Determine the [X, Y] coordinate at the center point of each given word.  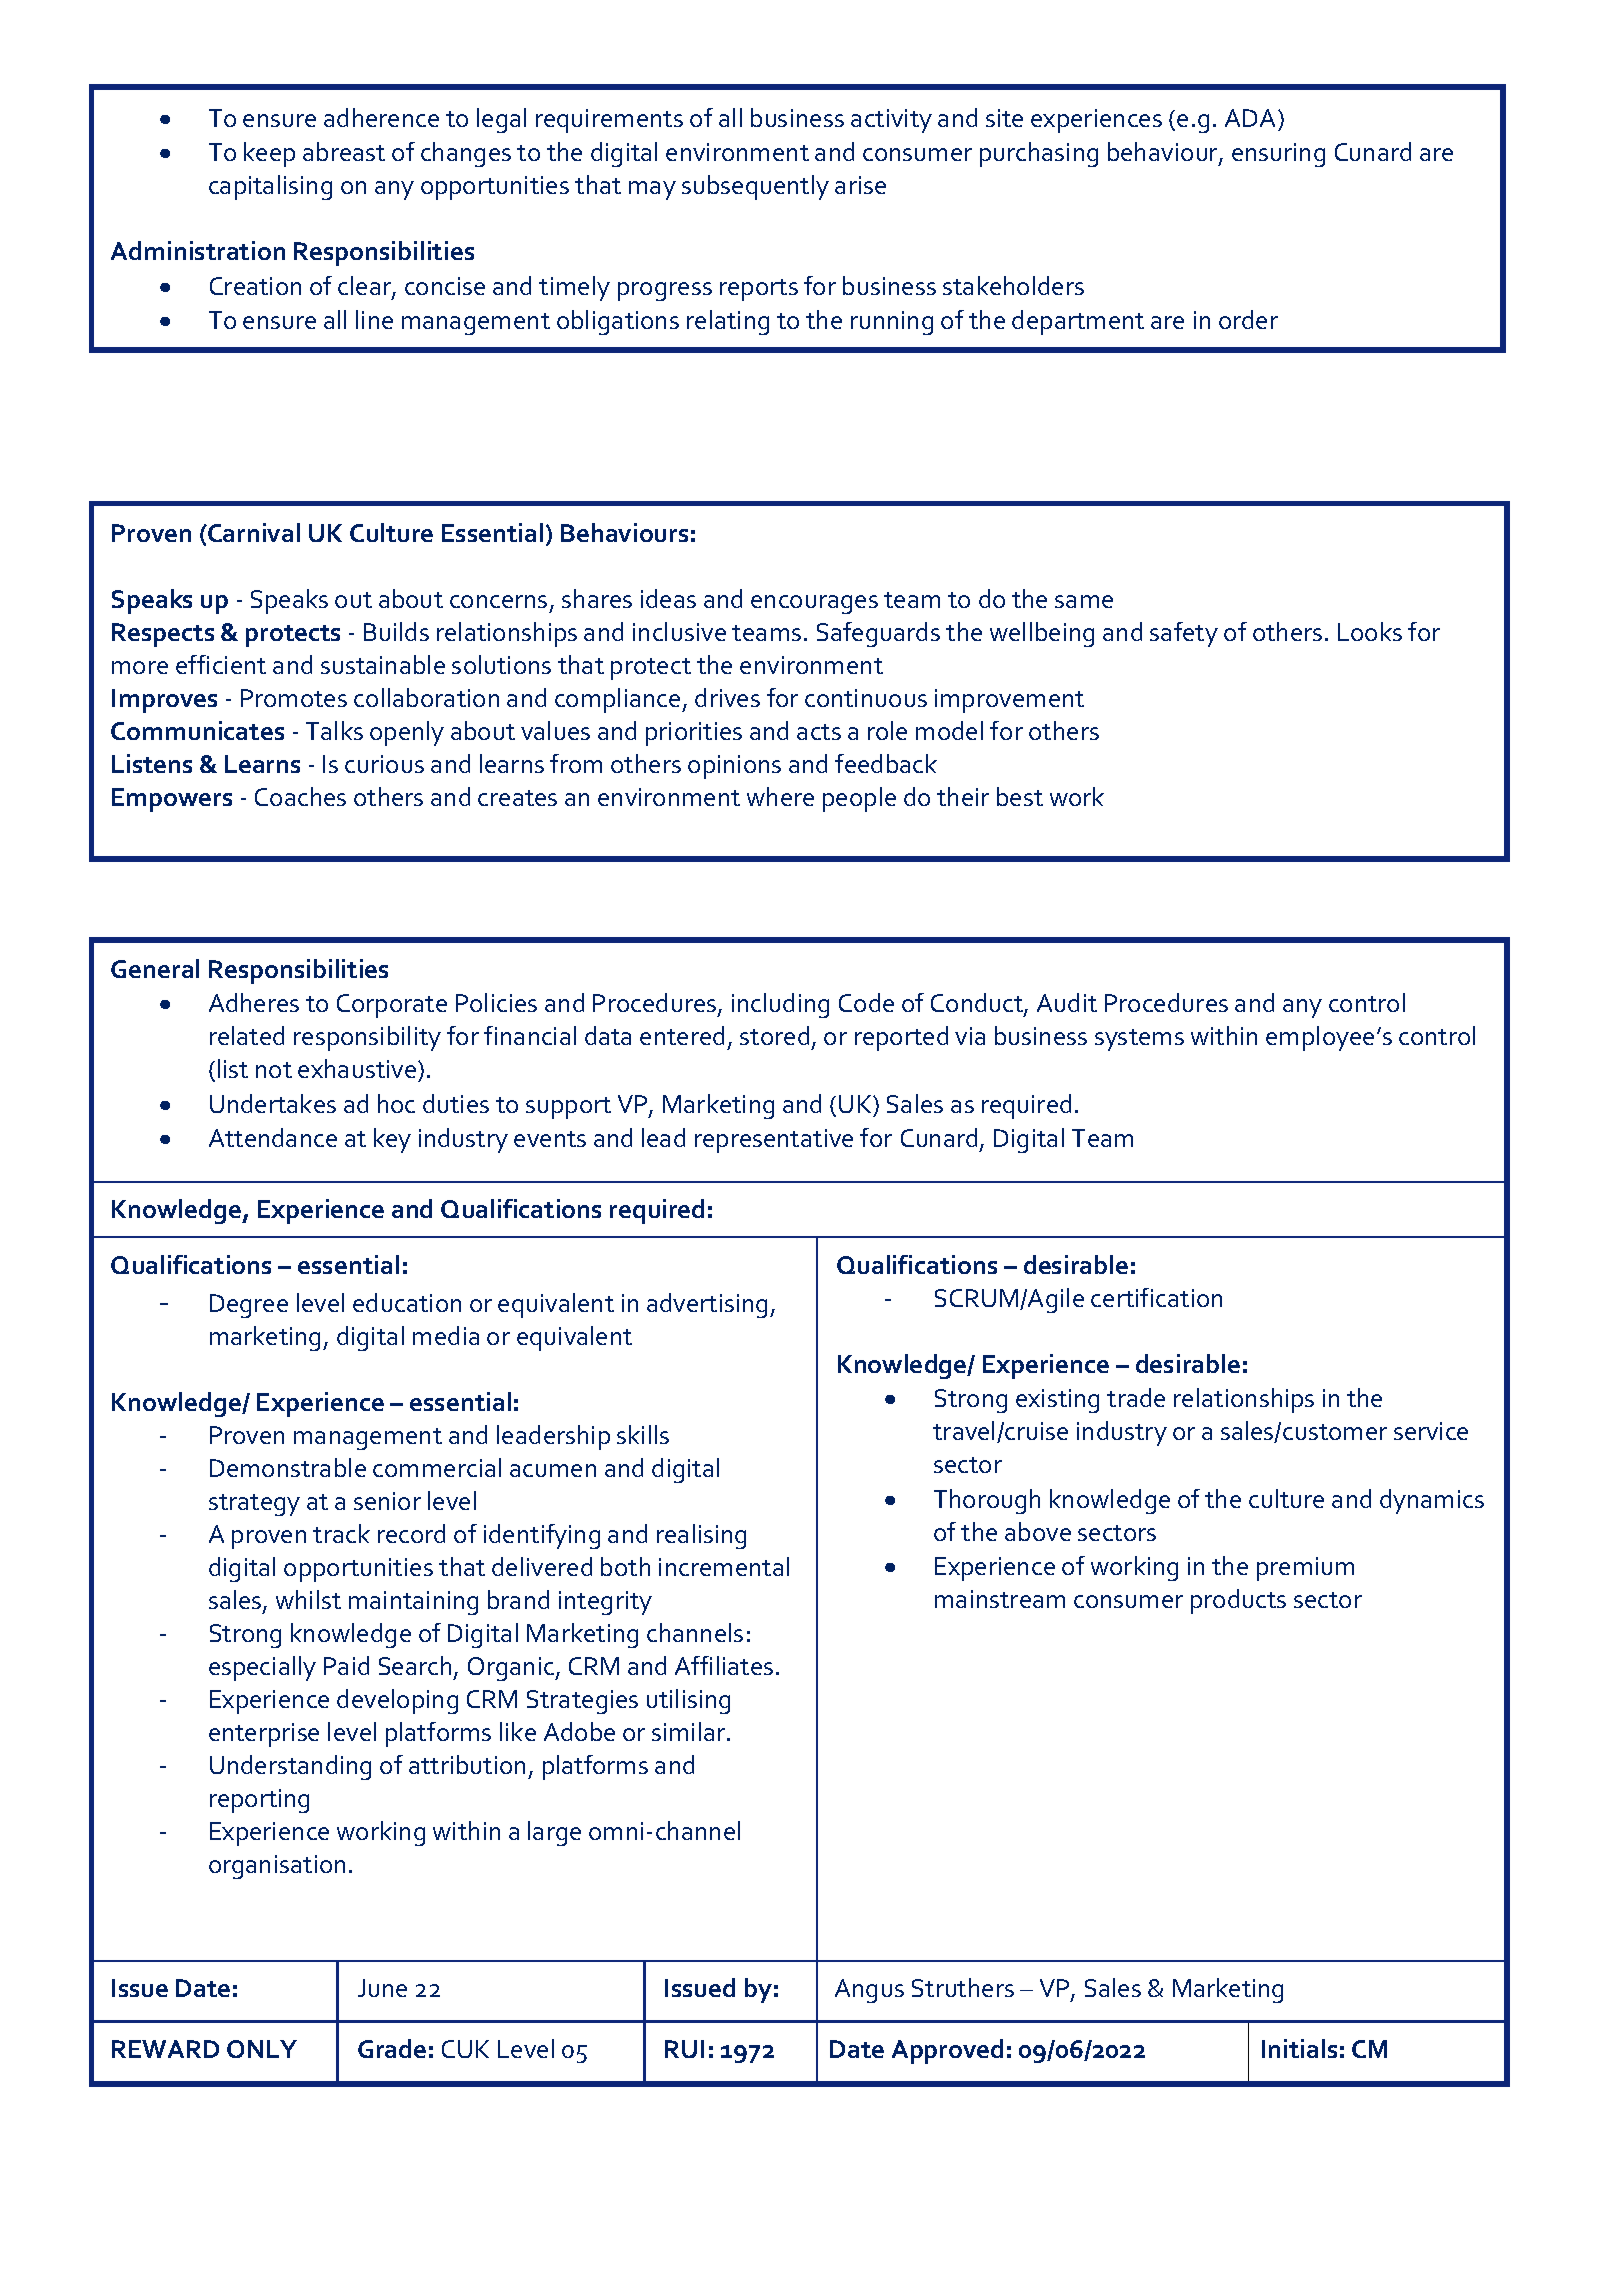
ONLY [262, 2049]
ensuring [1278, 155]
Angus [869, 1991]
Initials [1299, 2048]
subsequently [755, 187]
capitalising [270, 187]
